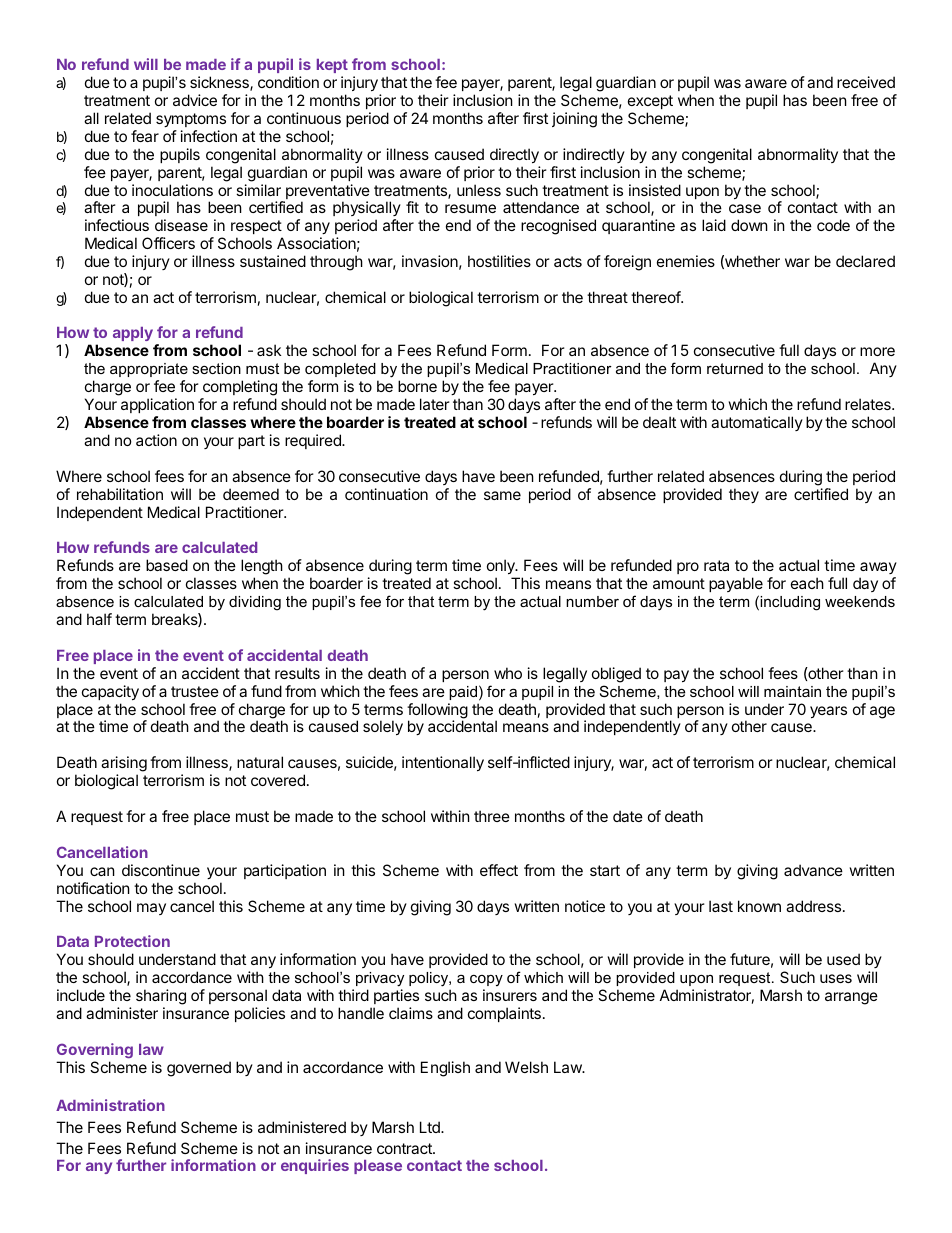 The width and height of the screenshot is (952, 1233). Describe the element at coordinates (156, 440) in the screenshot. I see `action` at that location.
